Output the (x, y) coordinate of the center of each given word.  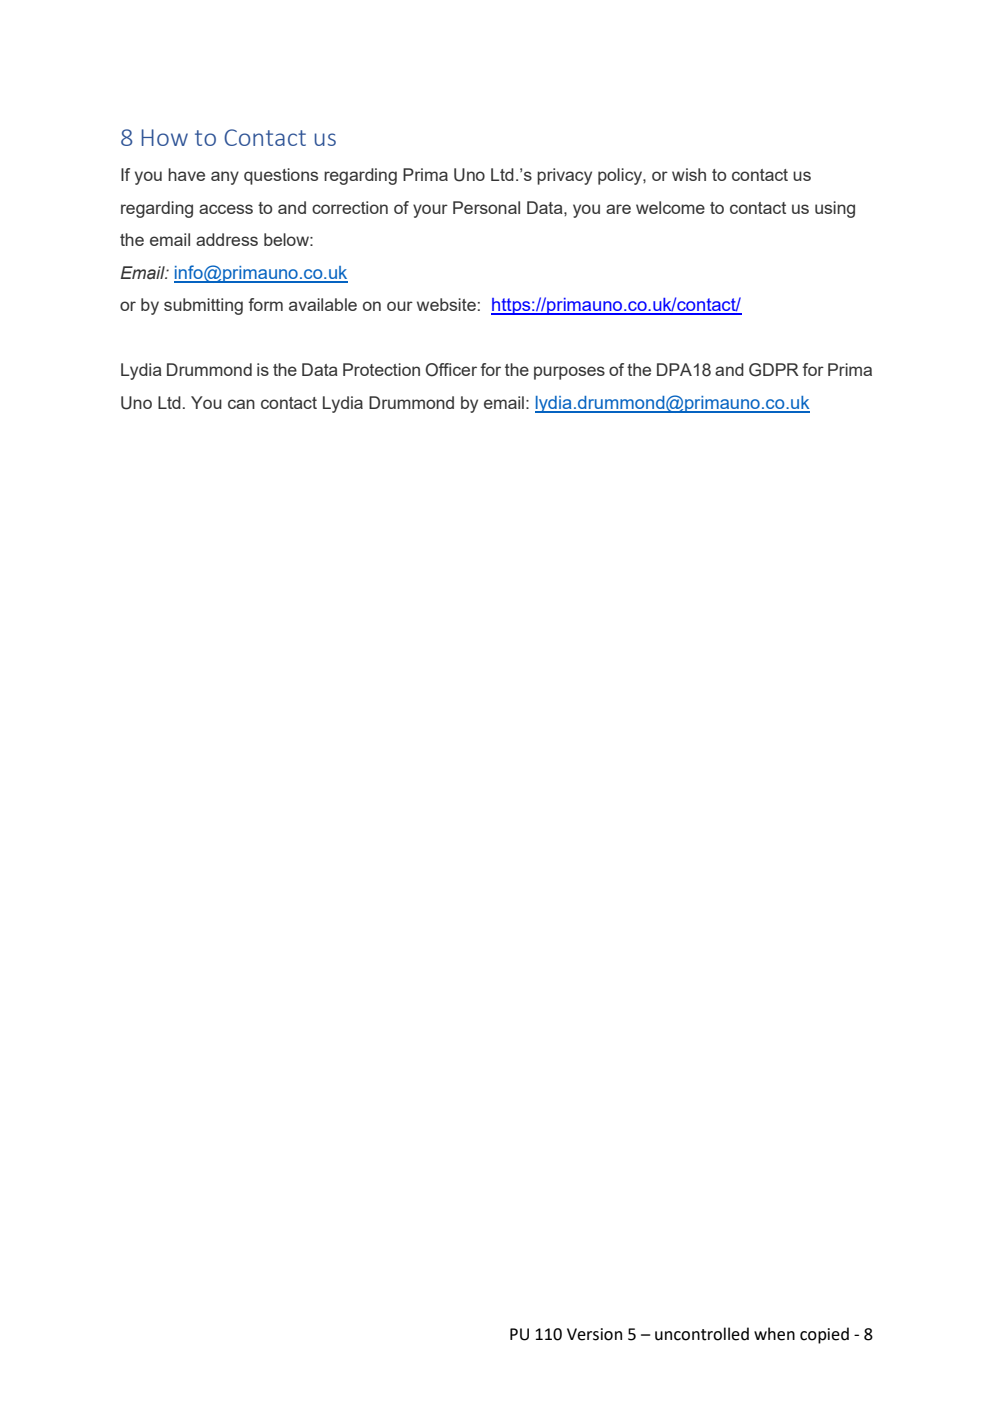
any (225, 178)
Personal (486, 207)
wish (689, 174)
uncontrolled (702, 1334)
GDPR (774, 370)
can (241, 404)
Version (594, 1334)
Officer (451, 370)
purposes (569, 373)
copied (824, 1335)
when (774, 1334)
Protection (381, 369)
